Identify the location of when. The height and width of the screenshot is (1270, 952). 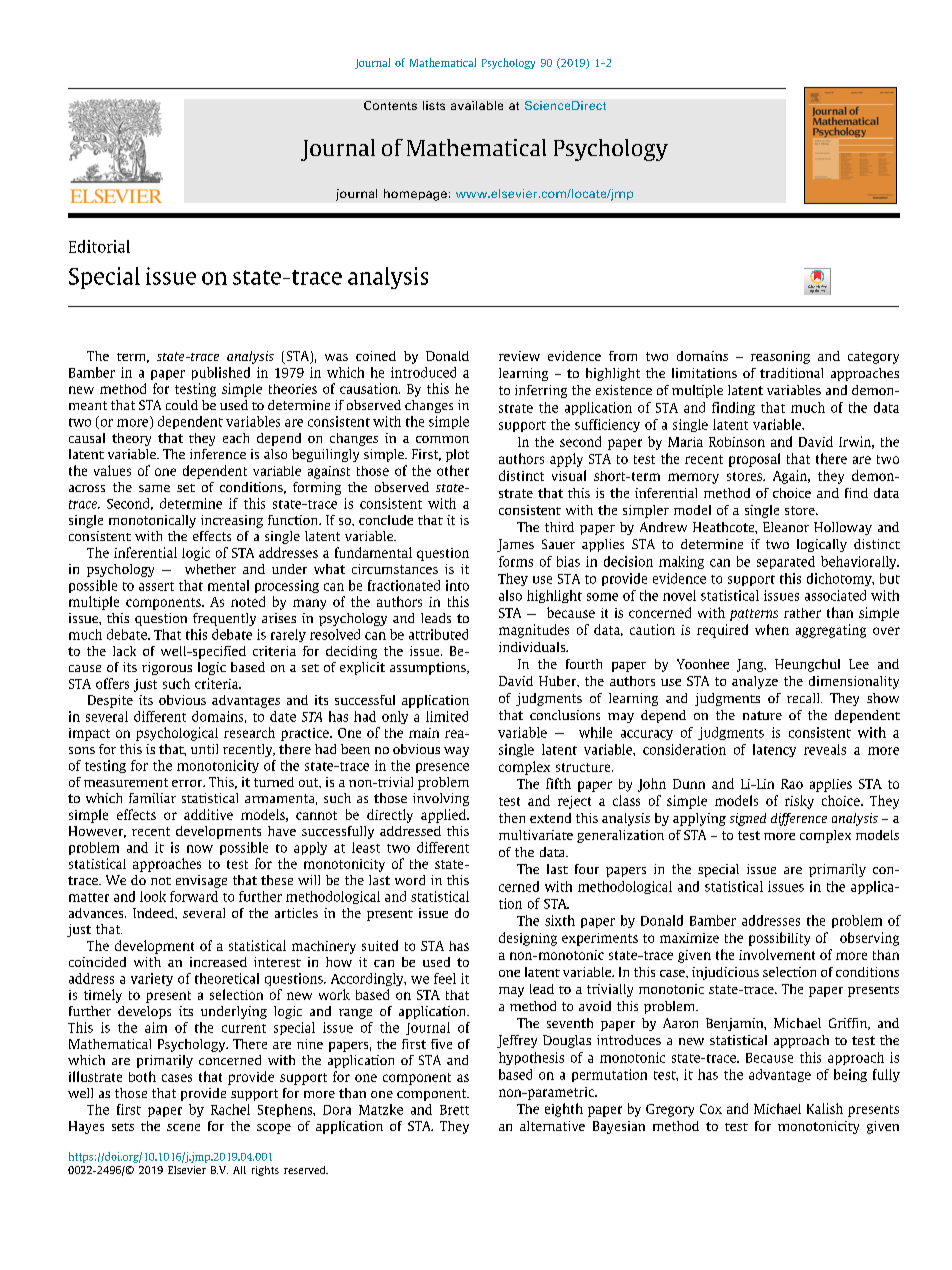
(772, 629).
